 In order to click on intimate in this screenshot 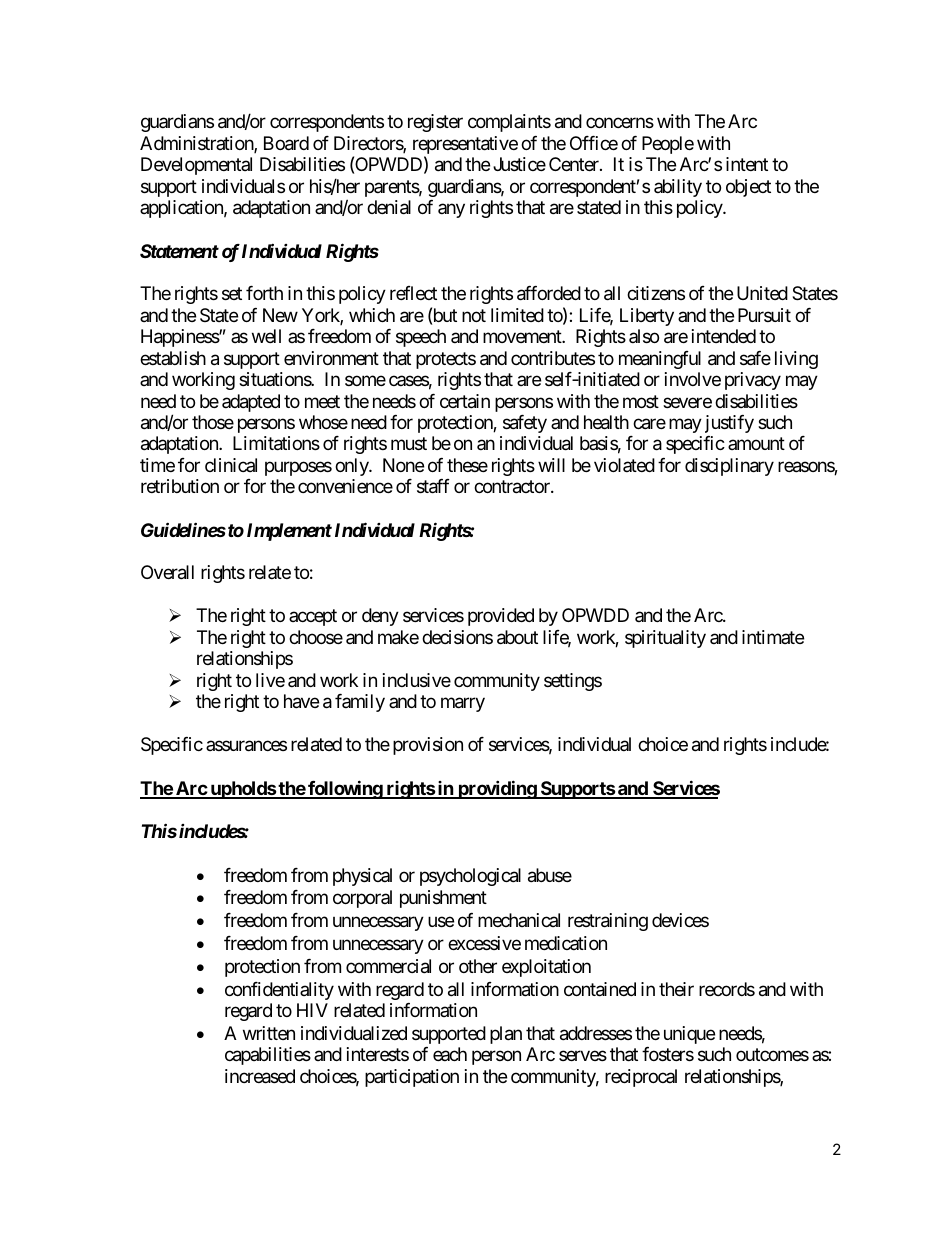, I will do `click(773, 637)`.
